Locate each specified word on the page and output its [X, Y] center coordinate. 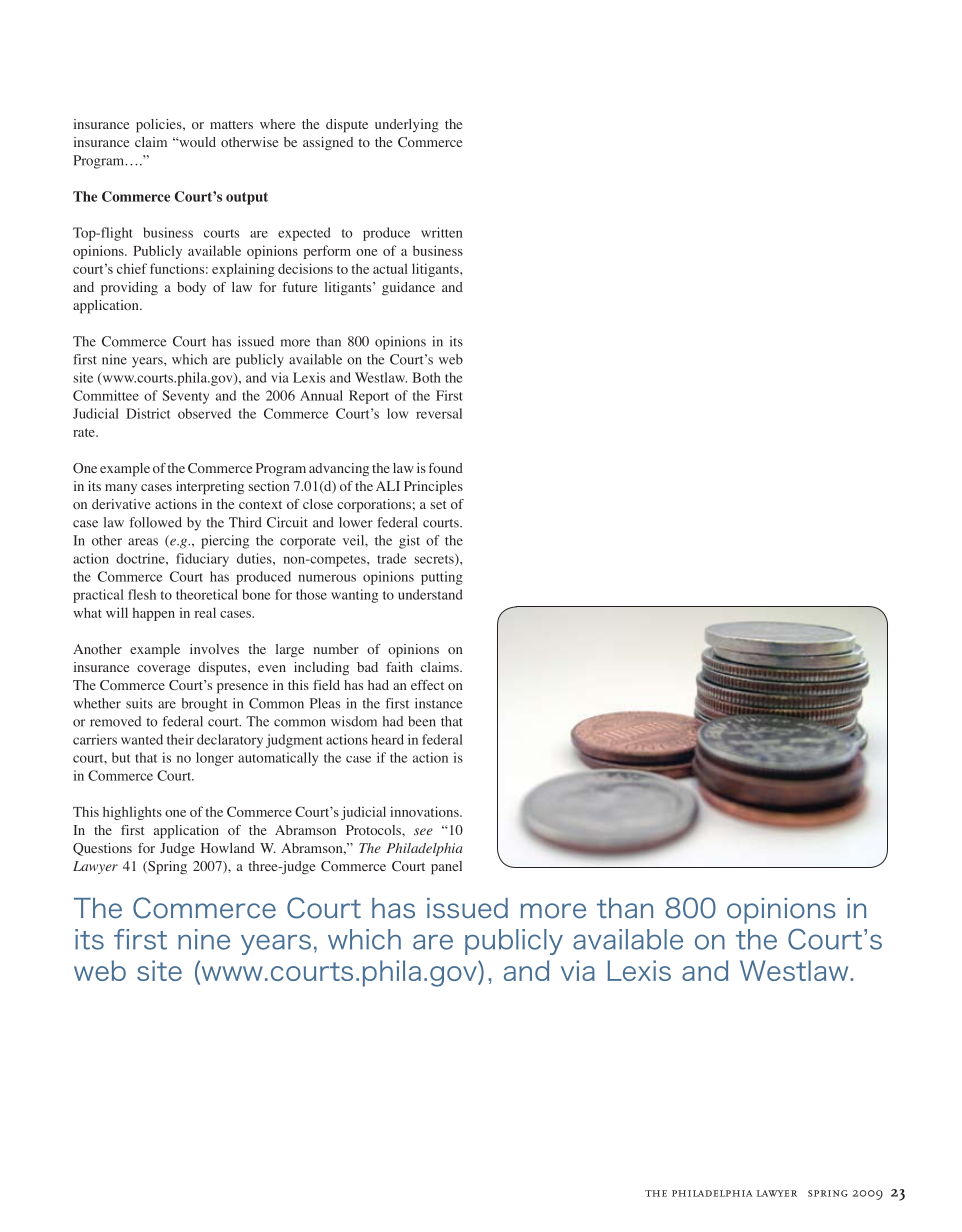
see [423, 831]
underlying [407, 126]
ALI [388, 486]
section [269, 486]
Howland [228, 848]
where [277, 124]
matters [231, 125]
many [121, 489]
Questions [102, 849]
